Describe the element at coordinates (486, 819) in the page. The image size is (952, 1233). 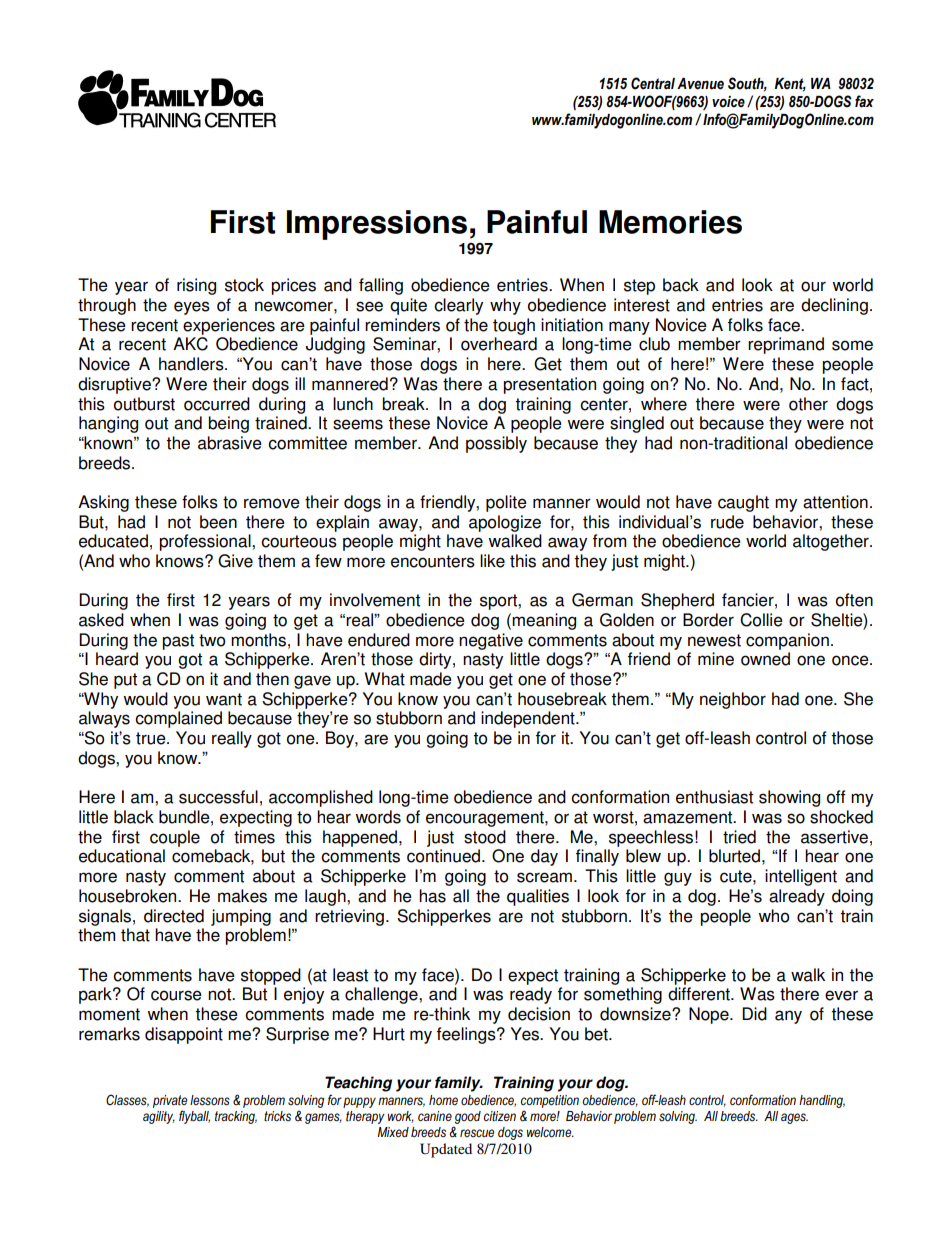
I see `encouragement` at that location.
